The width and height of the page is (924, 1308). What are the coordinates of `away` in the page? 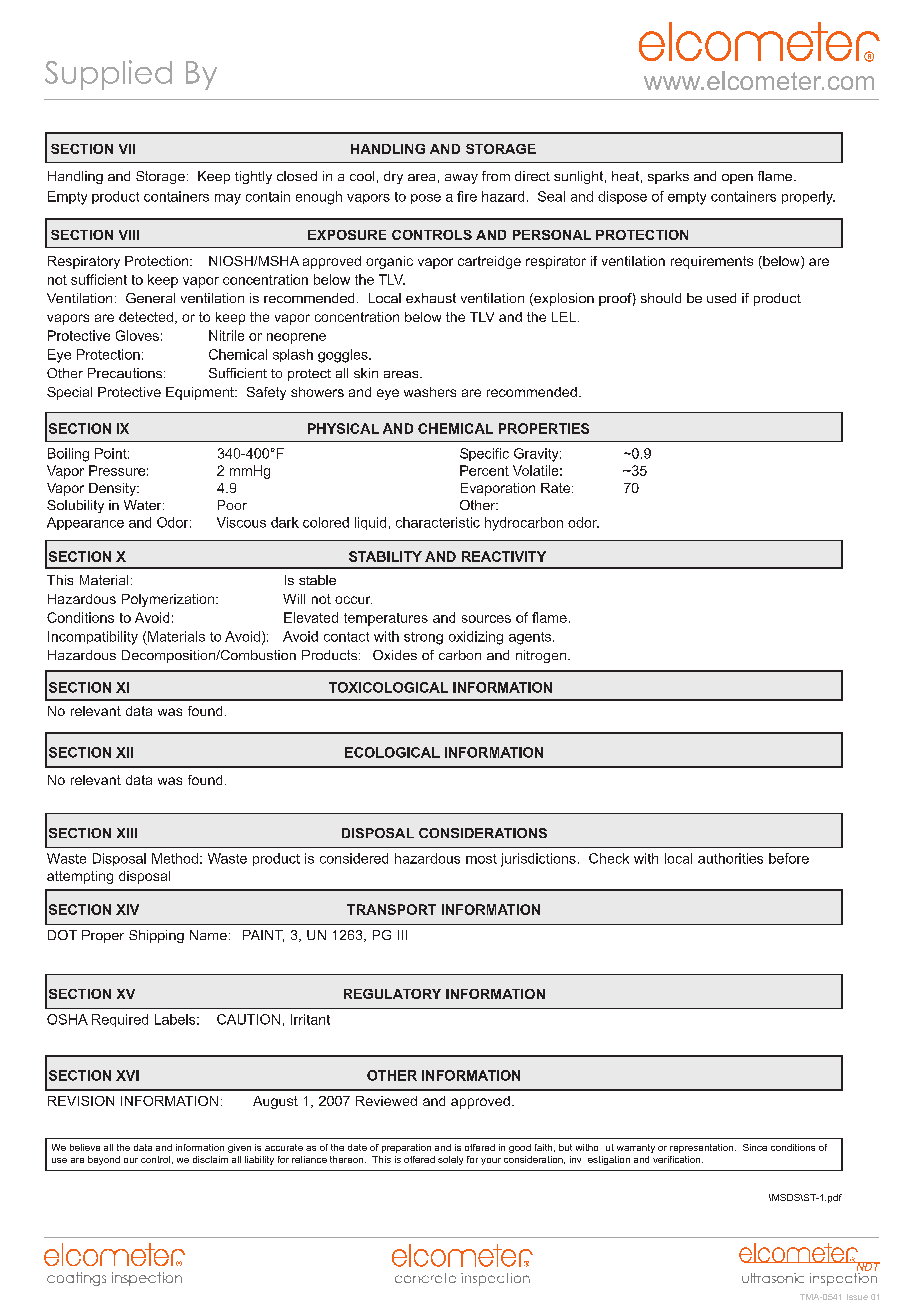 It's located at (461, 179).
